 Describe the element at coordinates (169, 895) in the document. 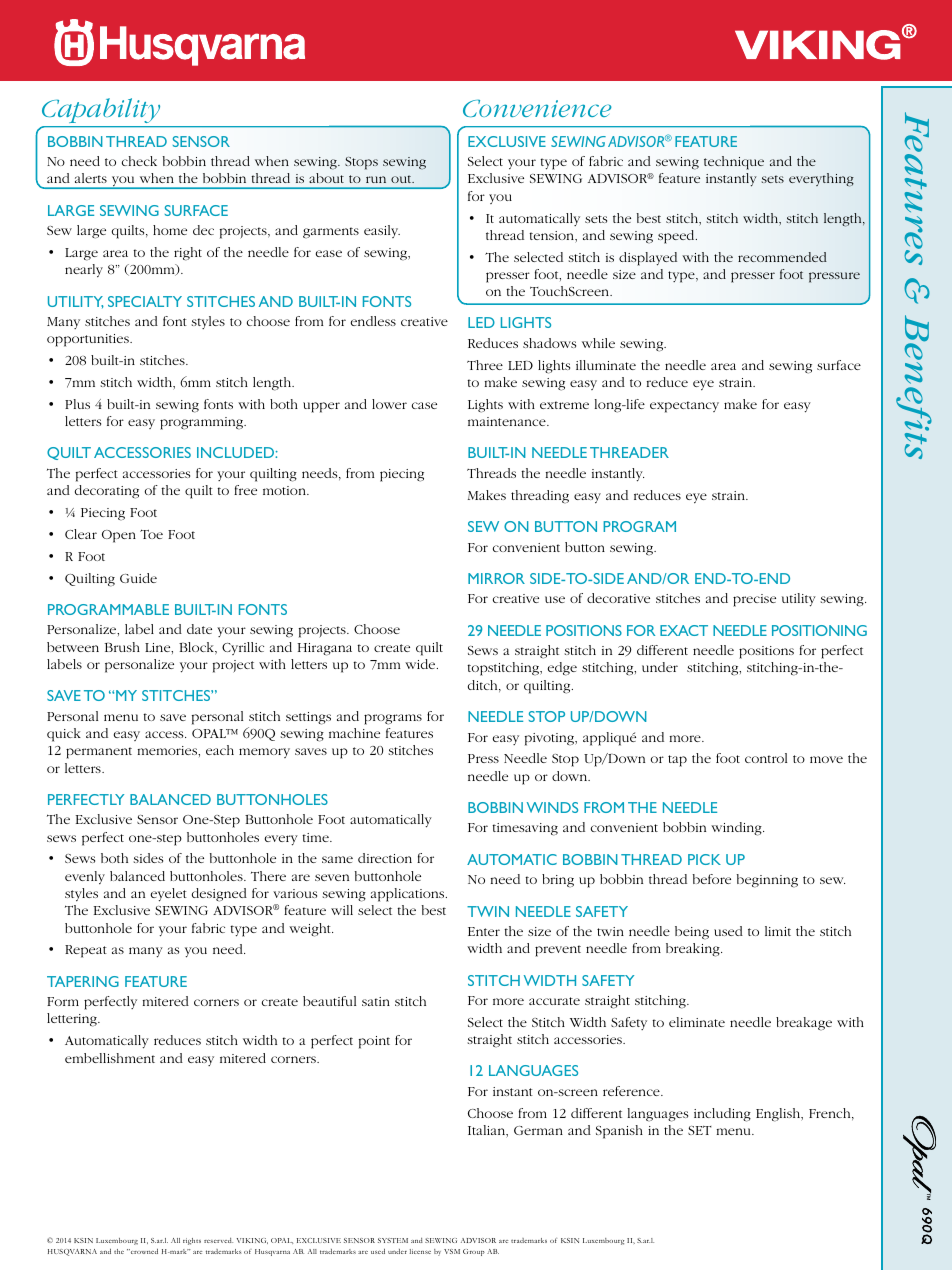

I see `eyelet` at that location.
